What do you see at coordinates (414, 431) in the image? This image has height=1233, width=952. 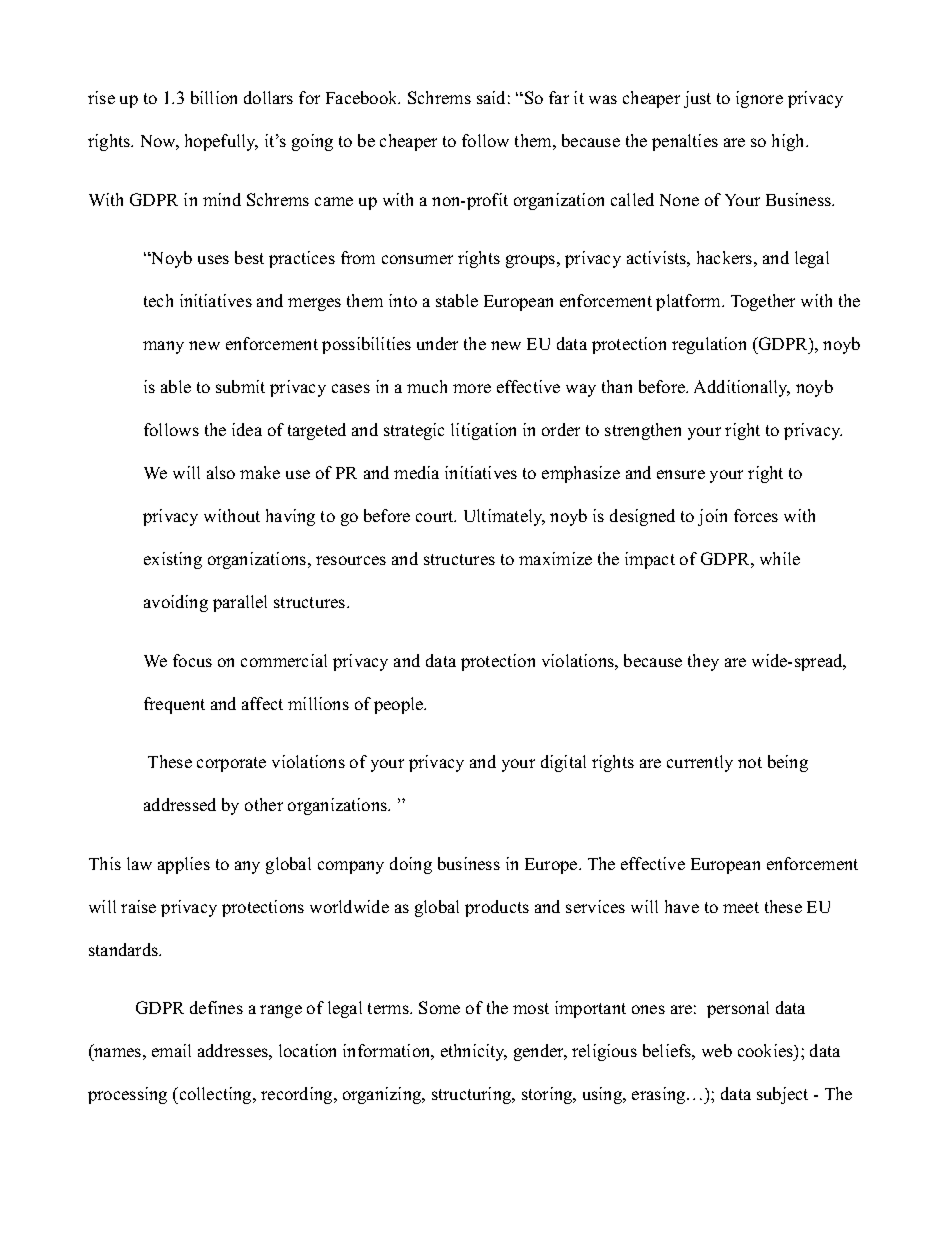 I see `strategic` at bounding box center [414, 431].
